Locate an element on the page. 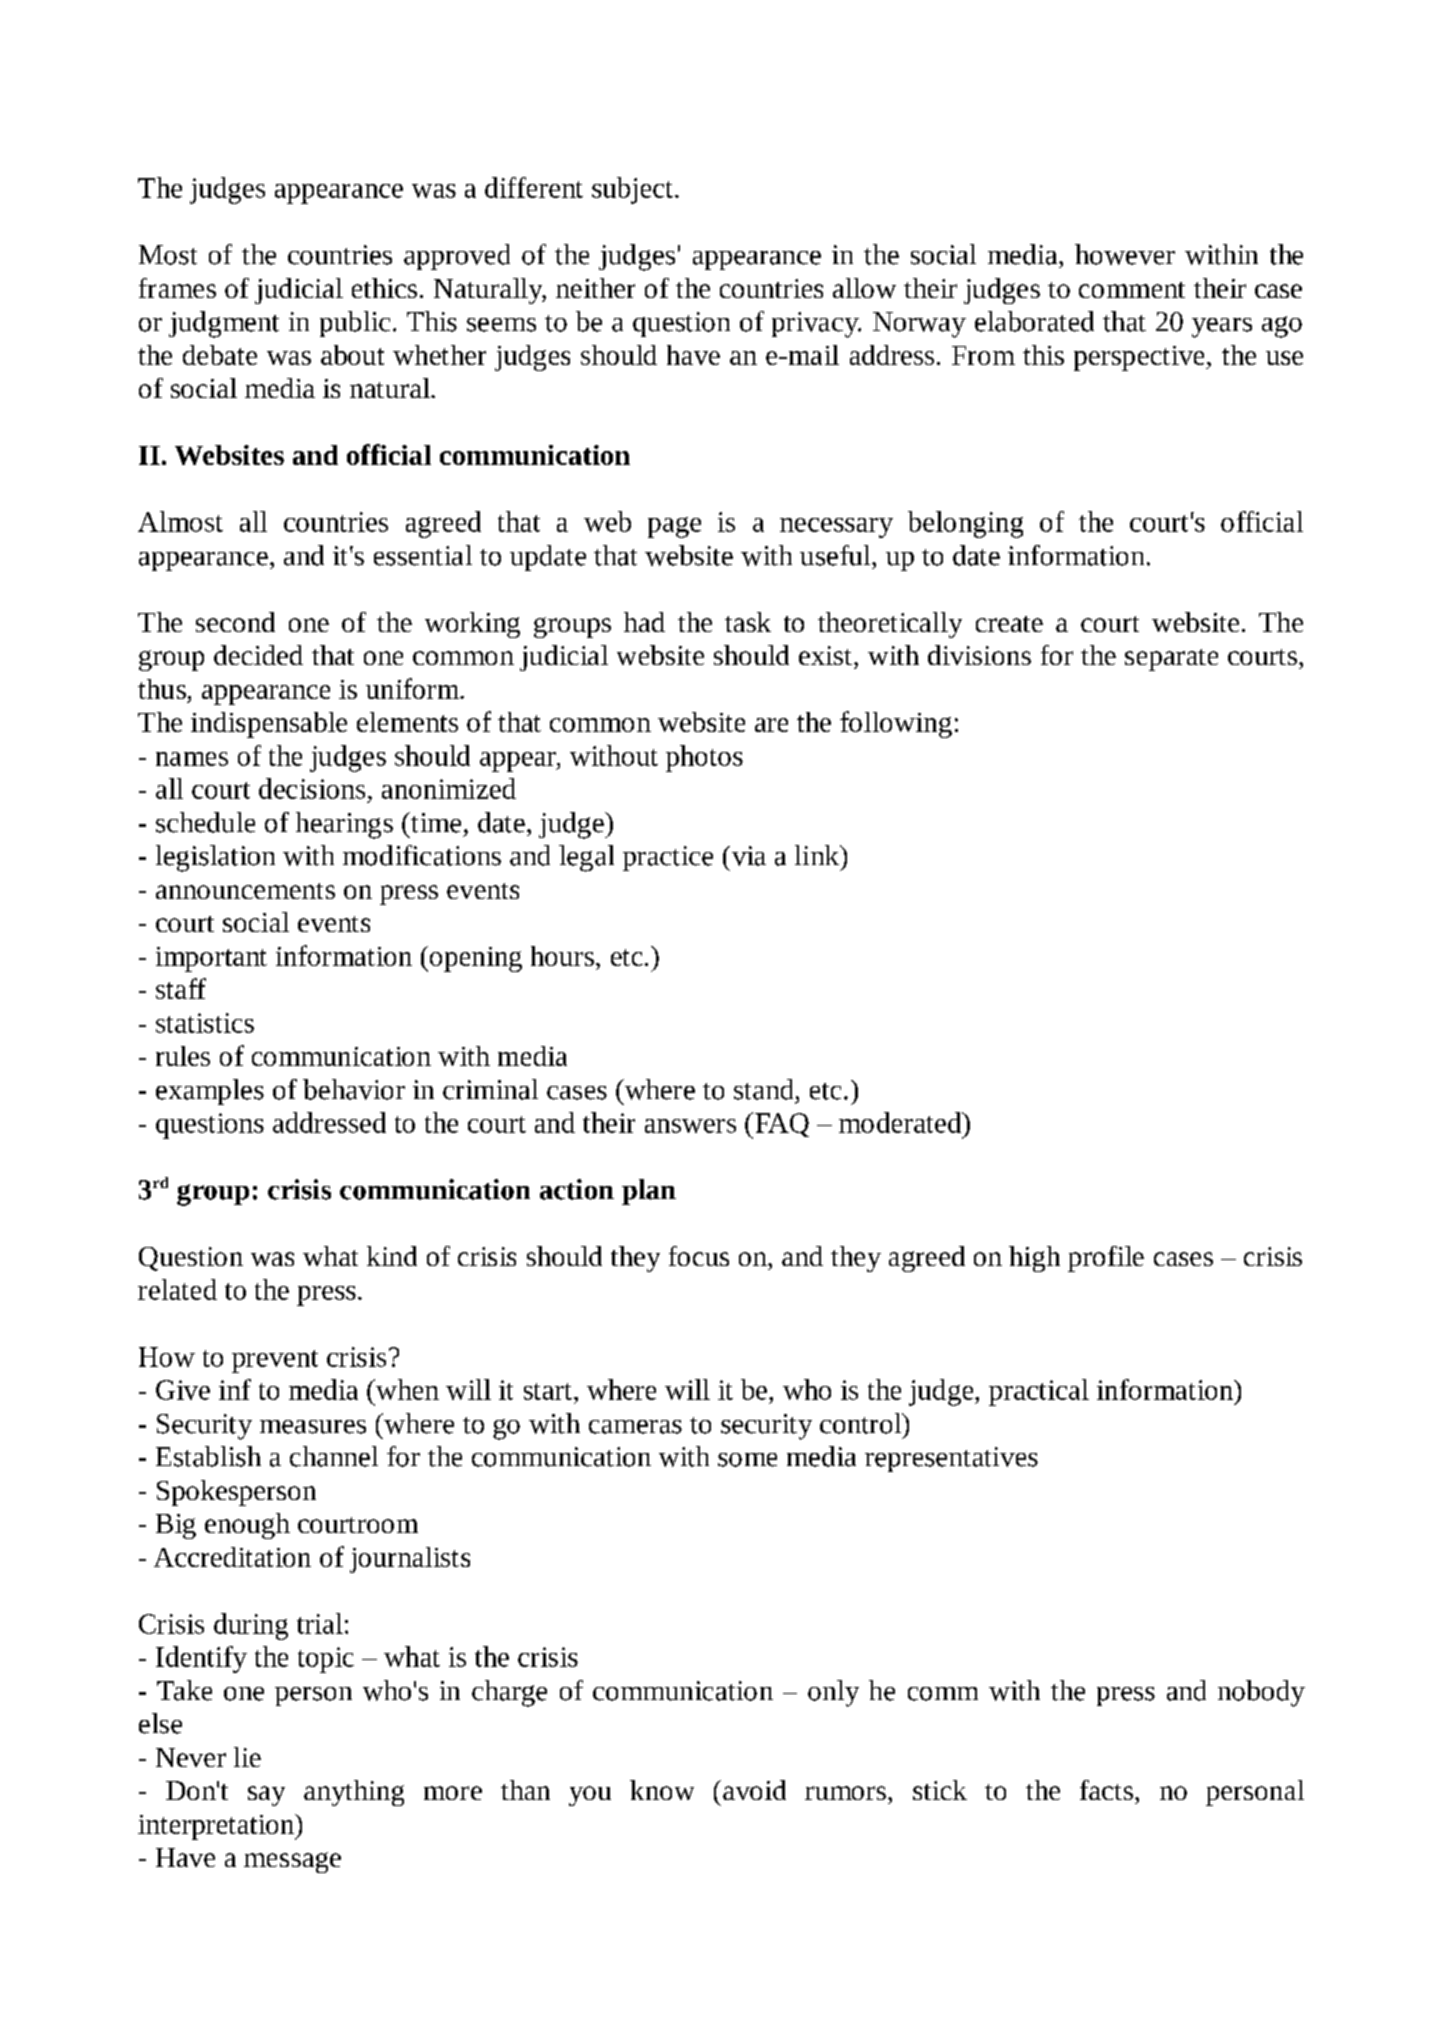 The image size is (1440, 2037). ethics is located at coordinates (384, 288).
